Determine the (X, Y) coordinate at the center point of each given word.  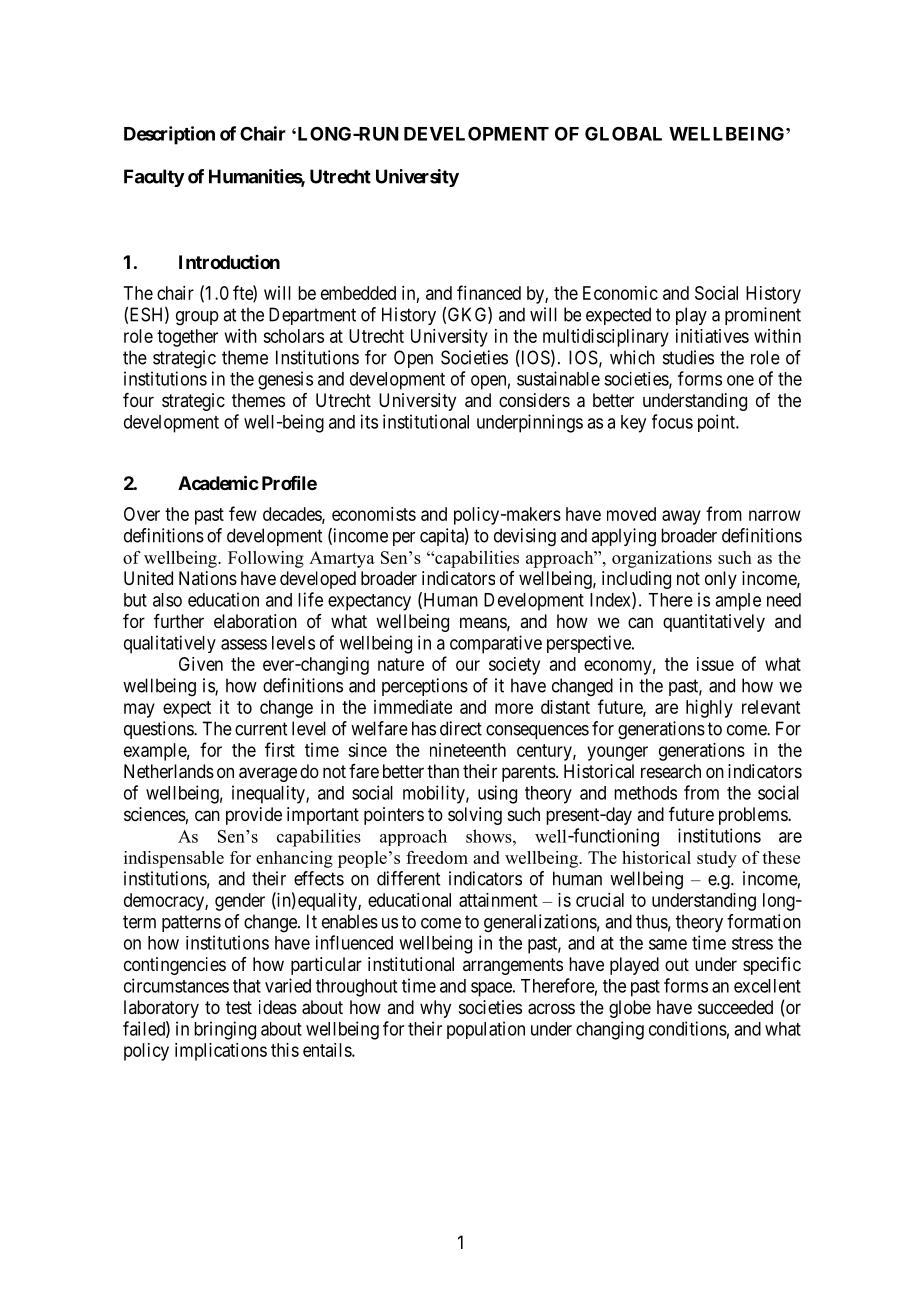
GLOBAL (623, 133)
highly (709, 709)
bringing (225, 1030)
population (486, 1030)
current (261, 729)
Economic (620, 293)
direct (461, 728)
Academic (218, 482)
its (369, 421)
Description (169, 135)
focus (672, 421)
